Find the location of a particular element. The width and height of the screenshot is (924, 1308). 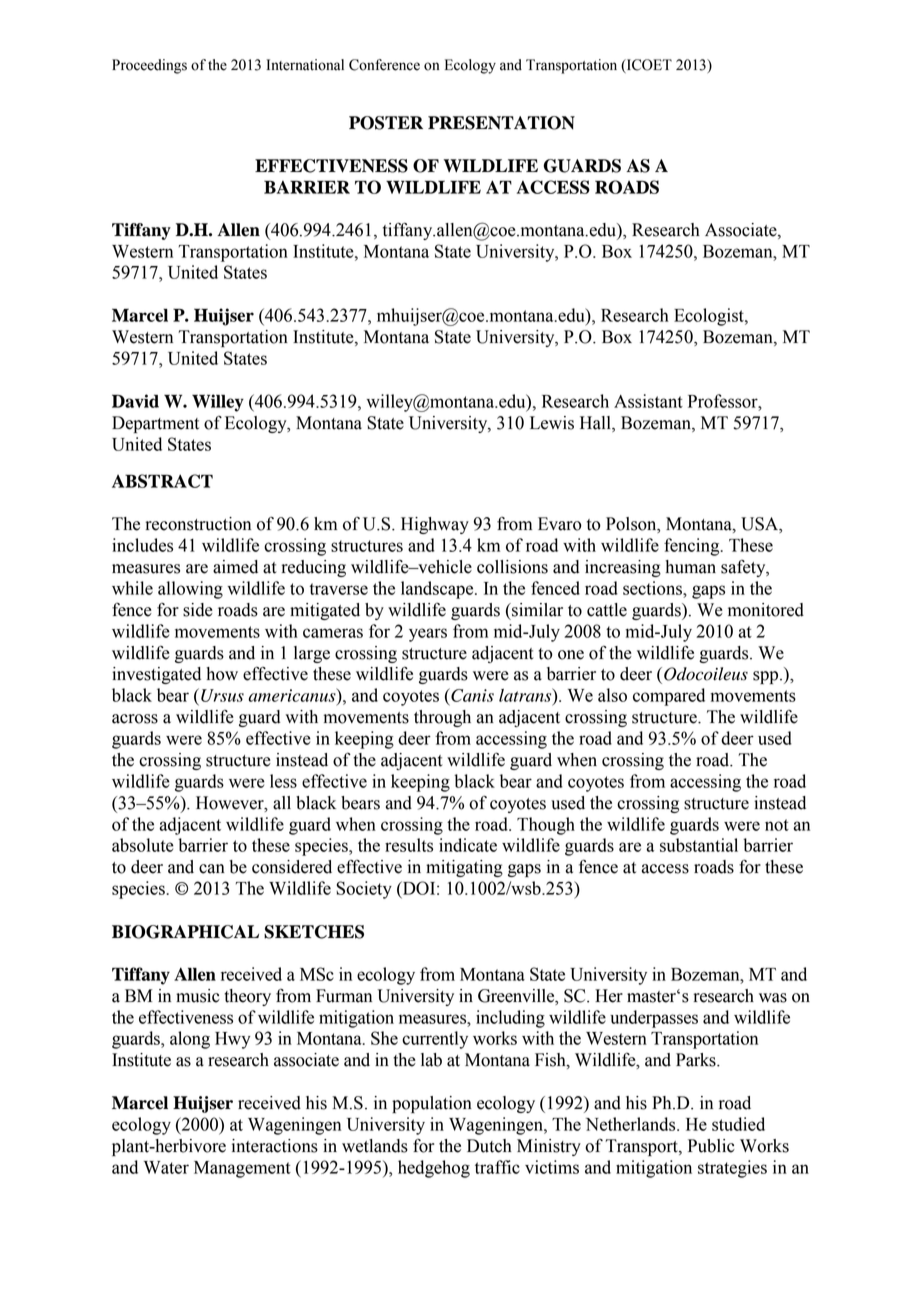

Assistant is located at coordinates (648, 401).
